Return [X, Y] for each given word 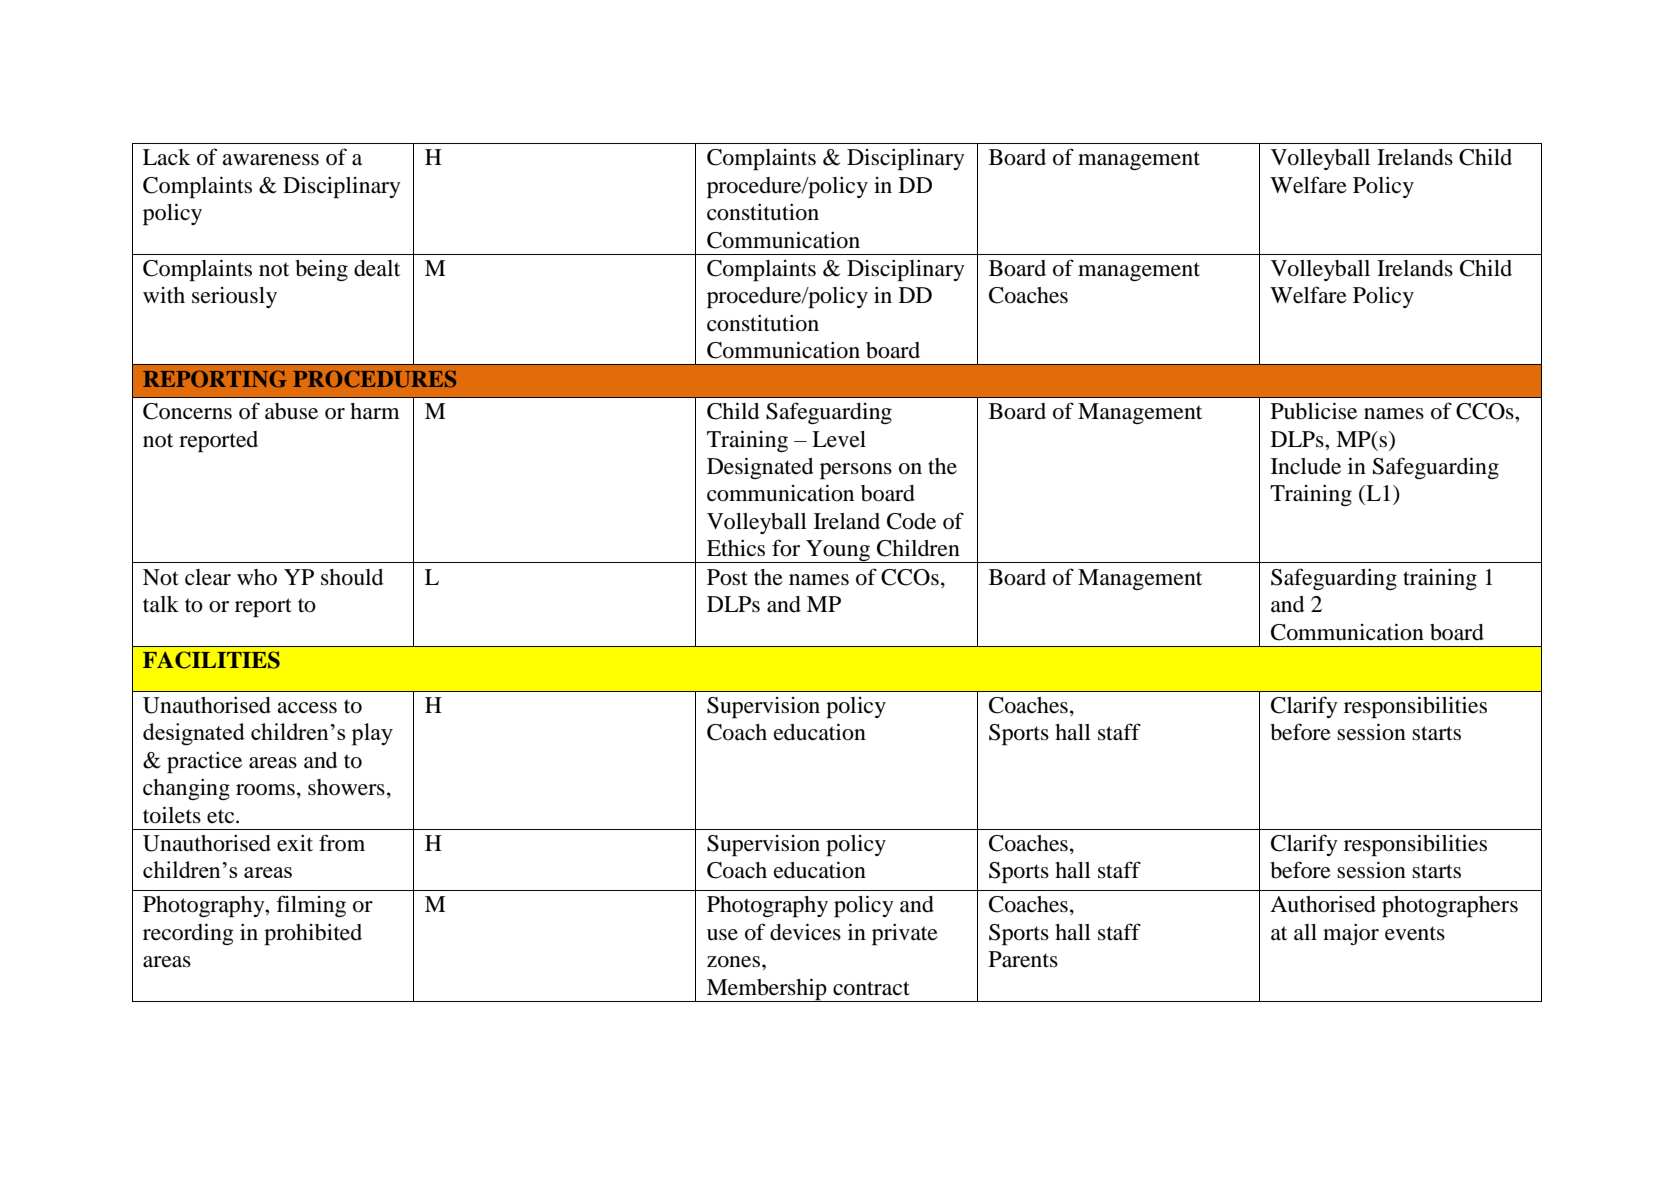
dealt [377, 268]
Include [1306, 466]
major [1351, 934]
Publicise [1314, 411]
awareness [270, 160]
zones [733, 962]
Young [838, 551]
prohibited [313, 934]
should [352, 577]
